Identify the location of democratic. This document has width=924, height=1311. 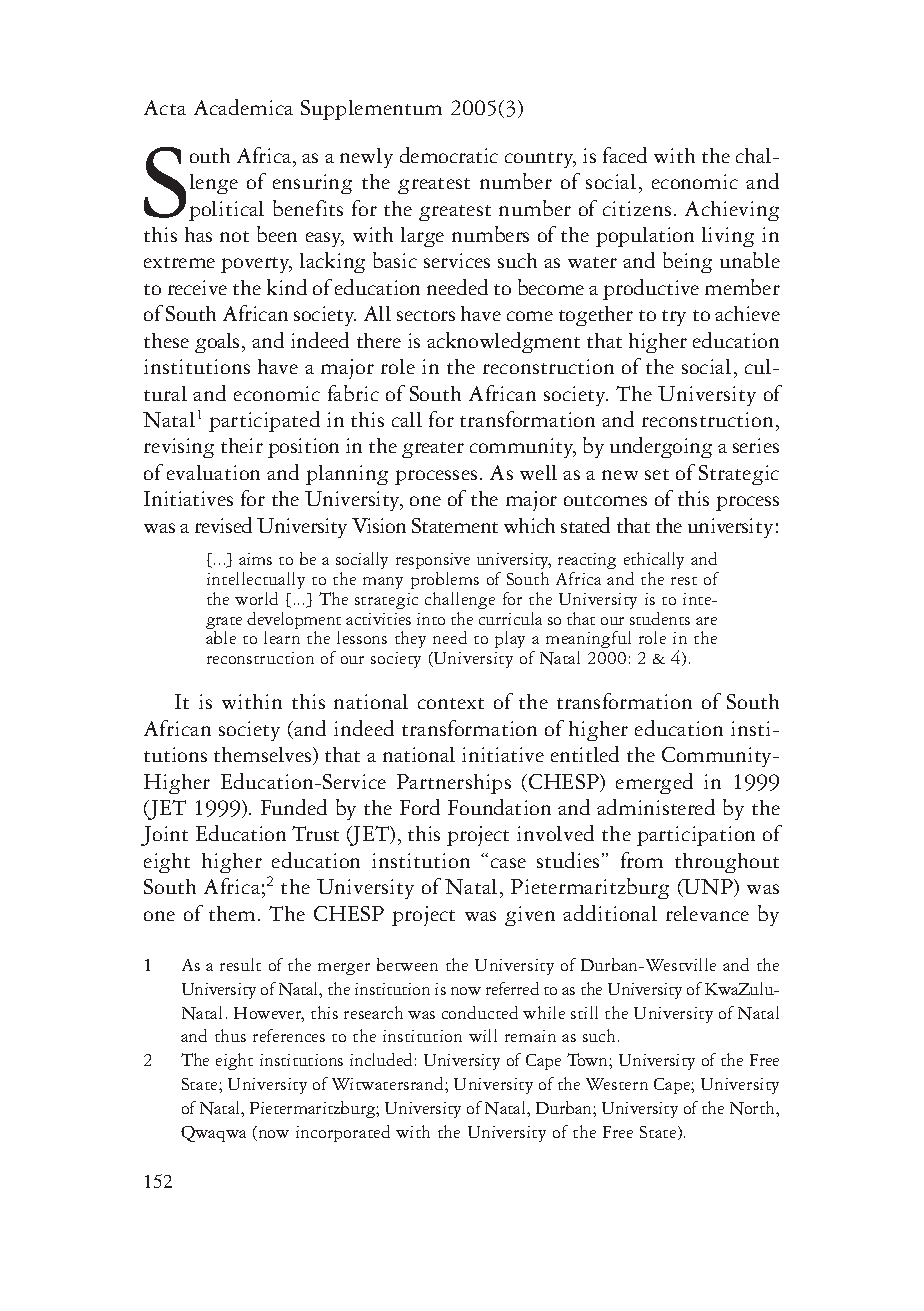
(449, 155).
